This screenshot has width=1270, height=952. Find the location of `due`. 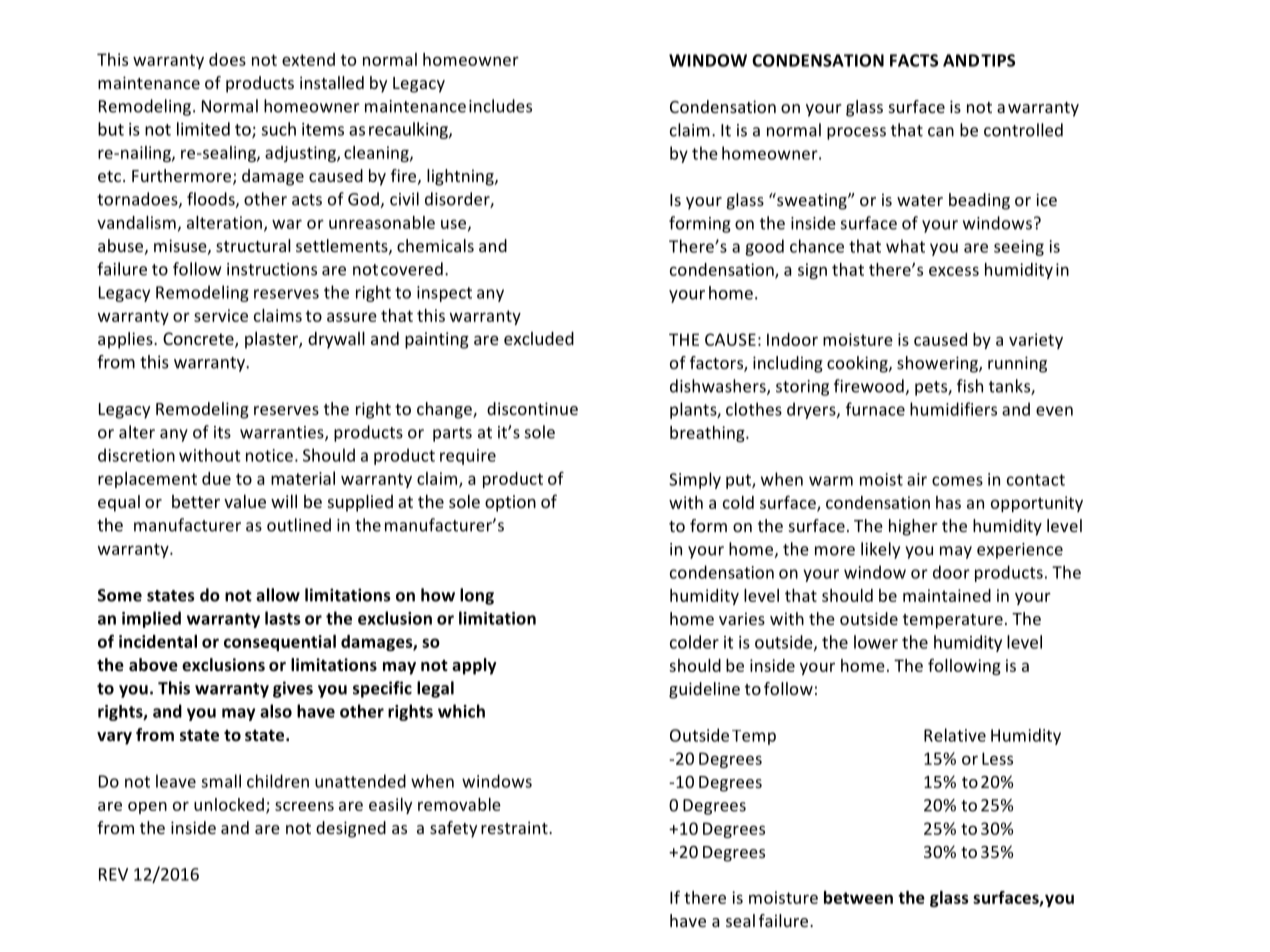

due is located at coordinates (216, 478).
